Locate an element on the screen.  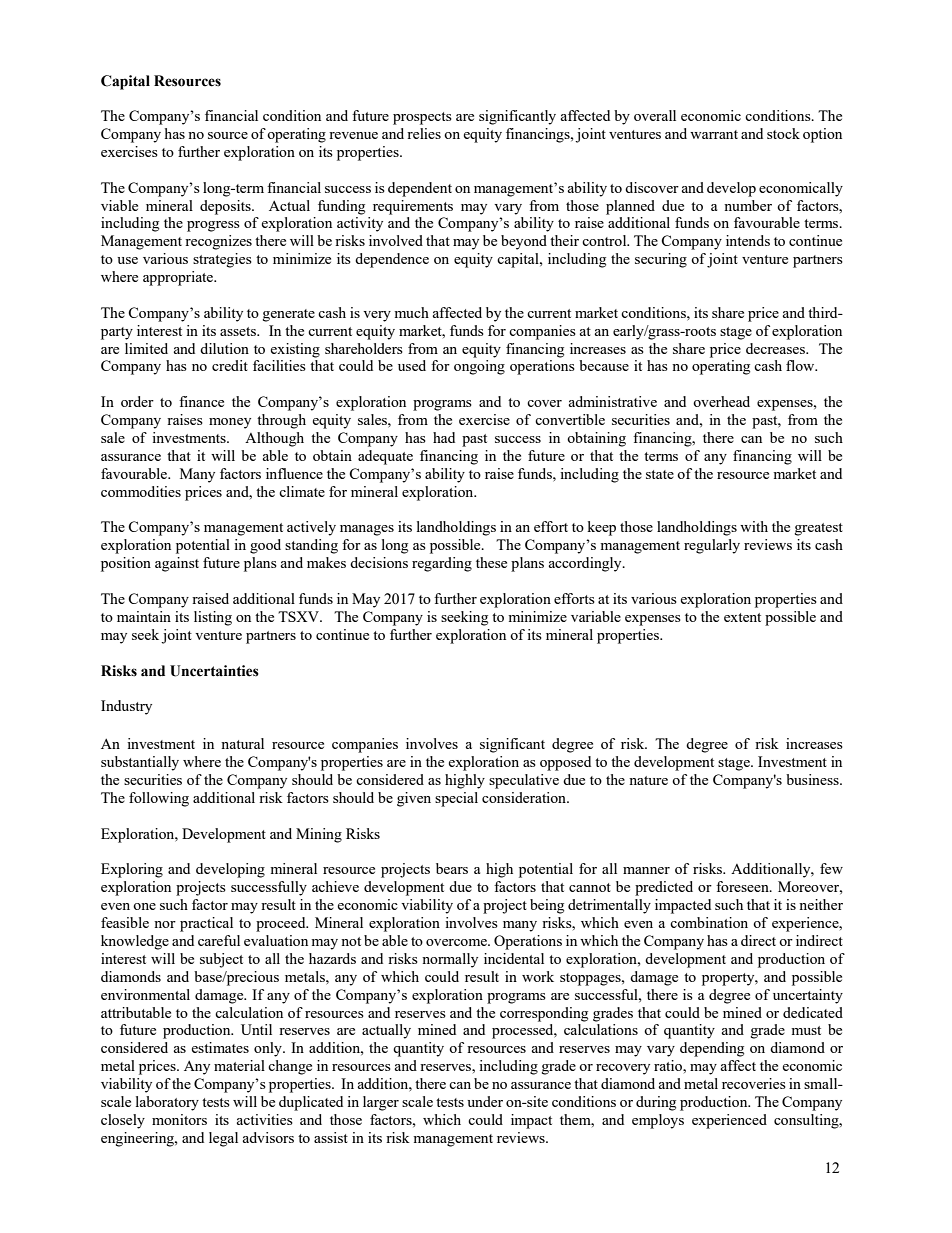
consulting is located at coordinates (807, 1121).
